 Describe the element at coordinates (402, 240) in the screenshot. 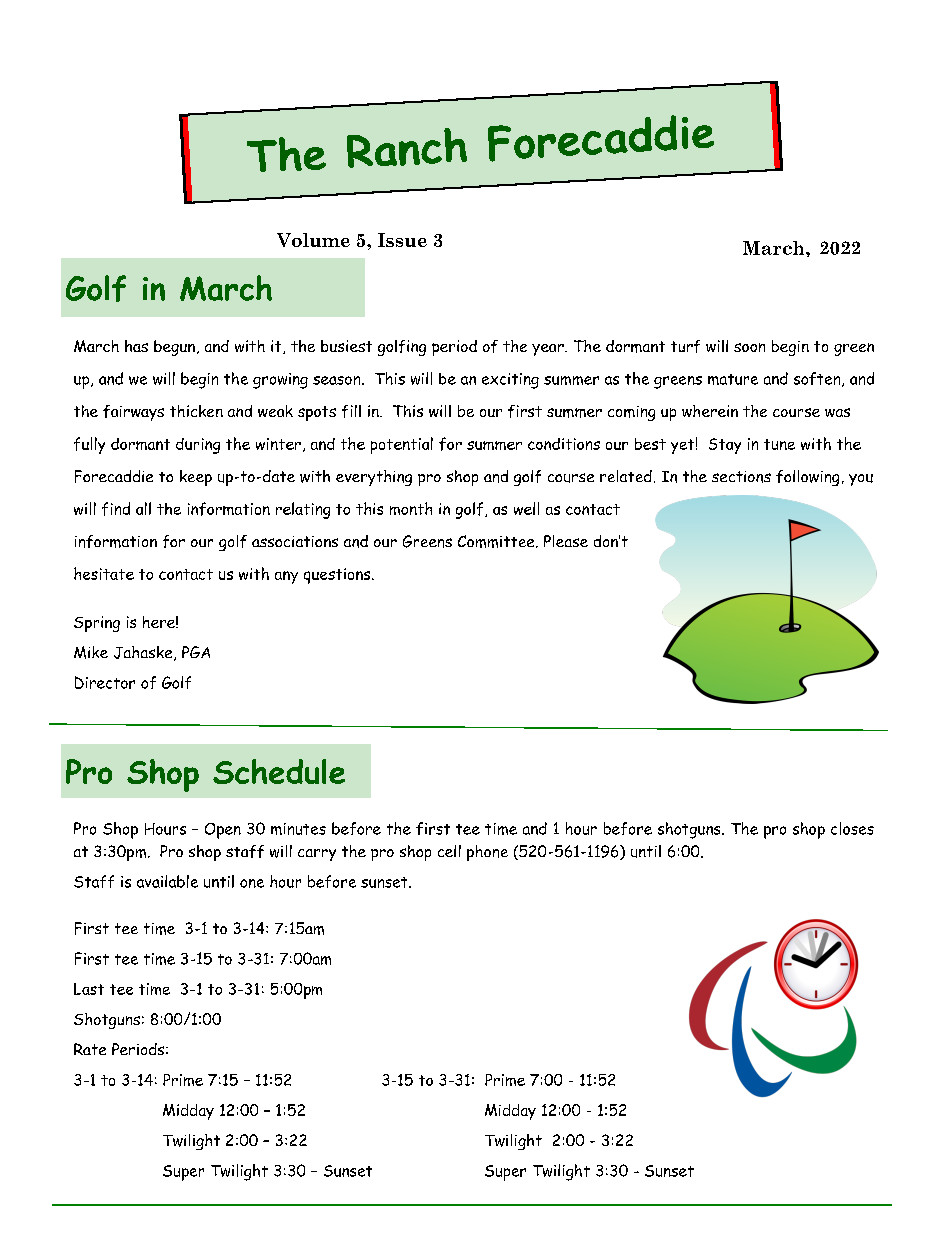

I see `Issue` at that location.
